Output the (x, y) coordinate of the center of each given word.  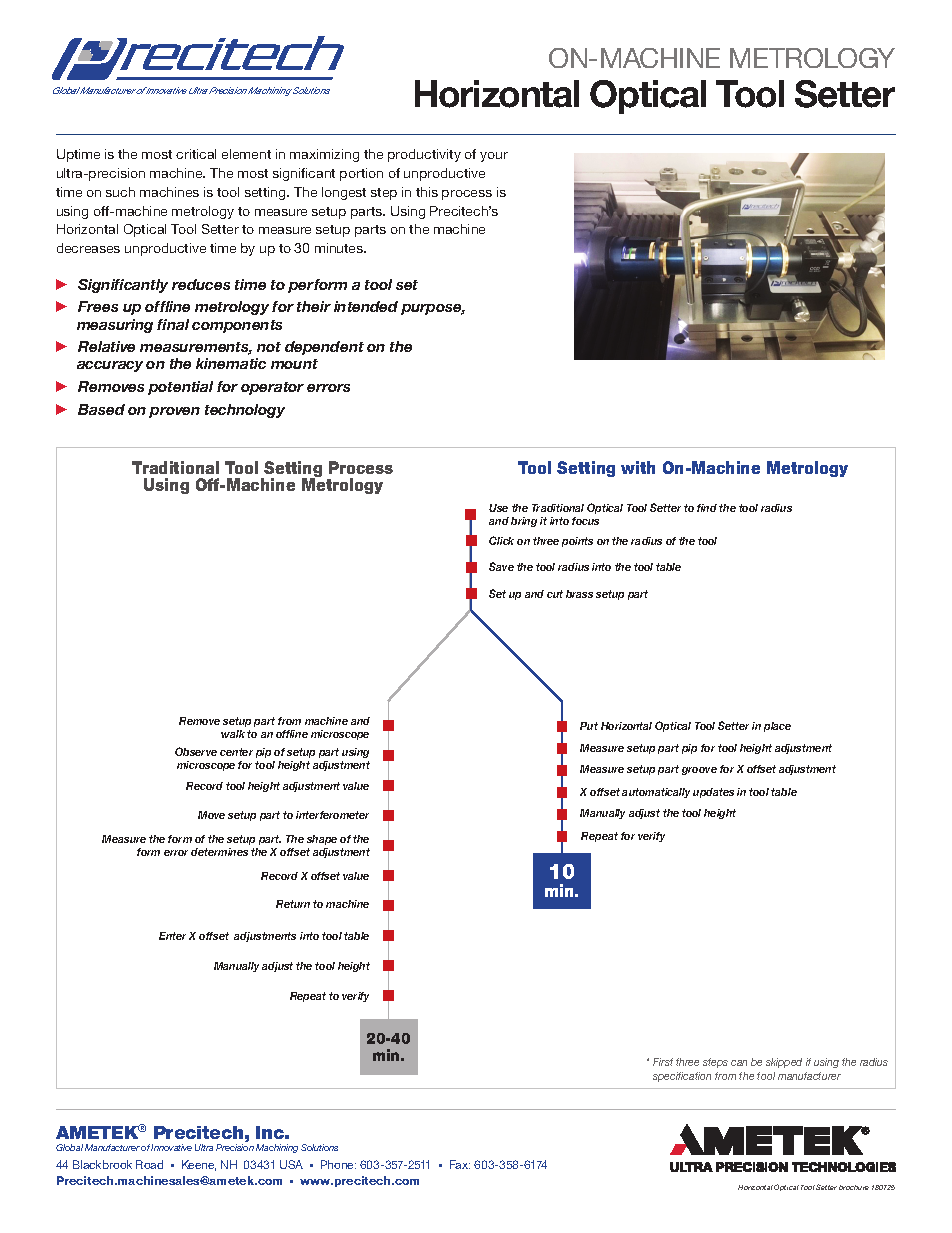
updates (713, 793)
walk (233, 734)
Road (149, 1164)
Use (498, 508)
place (777, 727)
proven (174, 412)
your (494, 157)
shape (322, 840)
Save (501, 566)
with (638, 467)
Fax (460, 1164)
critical (196, 154)
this (427, 192)
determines (219, 852)
